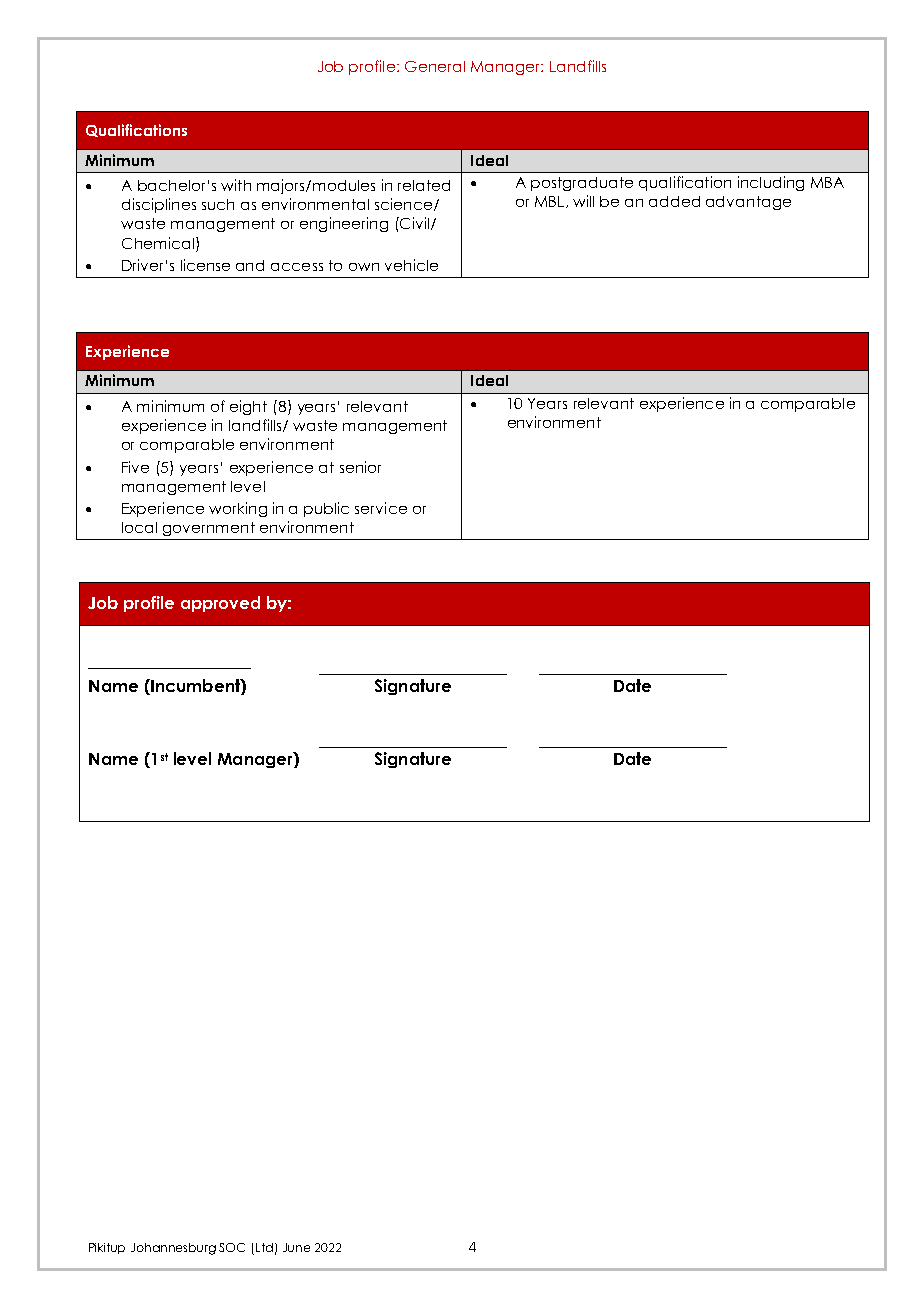 The height and width of the screenshot is (1308, 924). I want to click on SOC, so click(232, 1247).
